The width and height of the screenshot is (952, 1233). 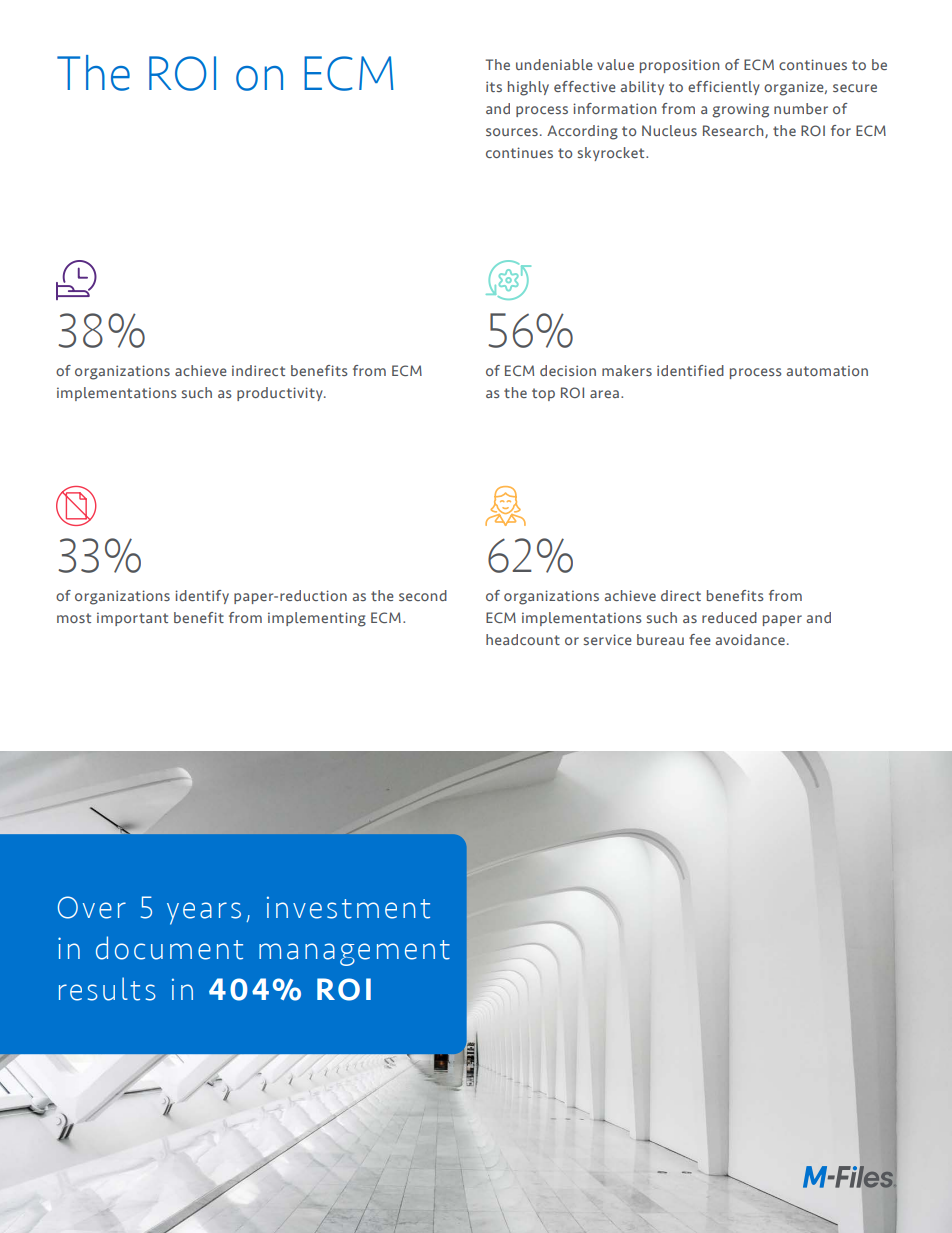 What do you see at coordinates (512, 132) in the screenshot?
I see `sources` at bounding box center [512, 132].
